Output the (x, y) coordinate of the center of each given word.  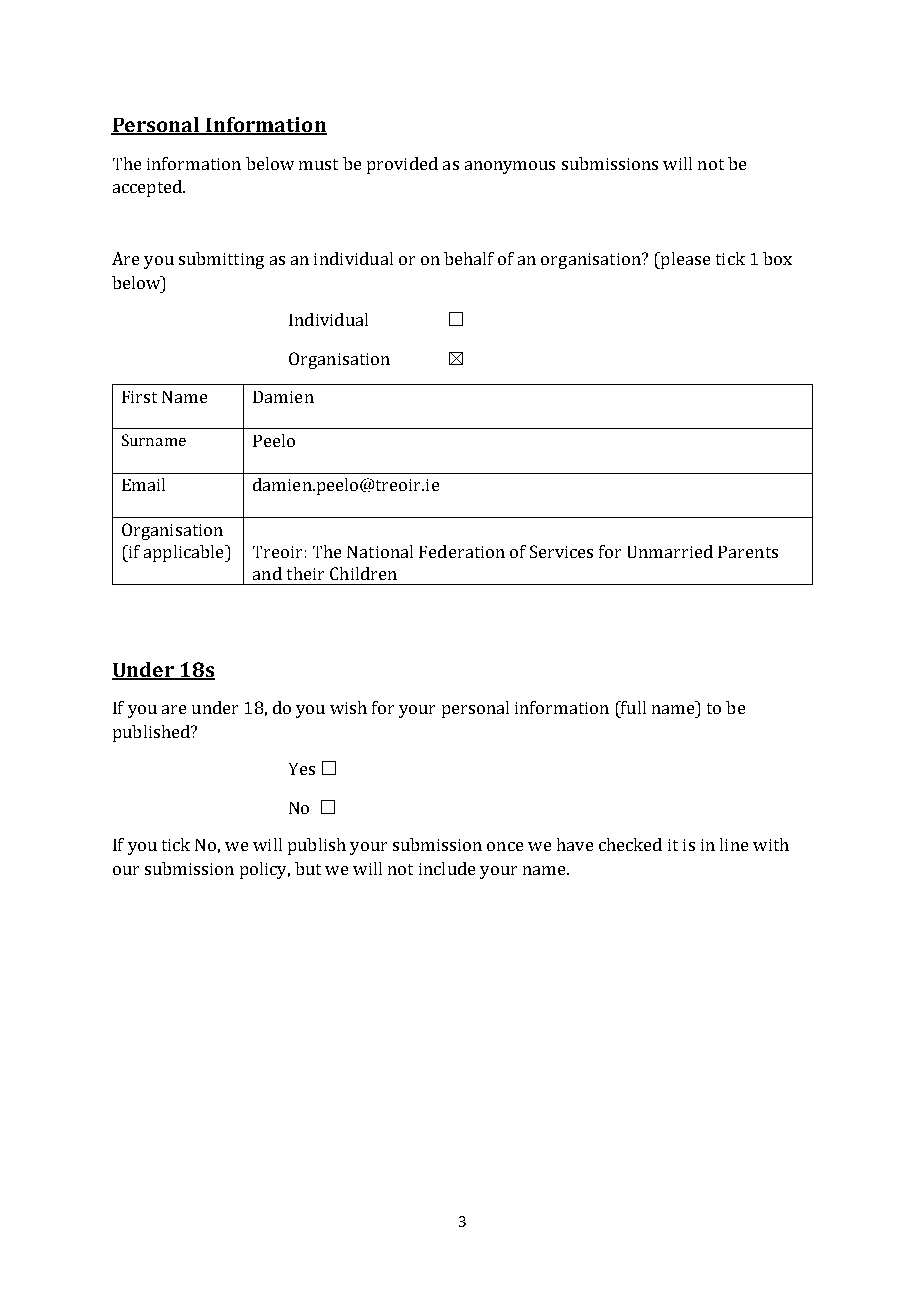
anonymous (510, 167)
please (684, 260)
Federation (462, 551)
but (308, 868)
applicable (185, 553)
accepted (148, 188)
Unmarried (670, 551)
